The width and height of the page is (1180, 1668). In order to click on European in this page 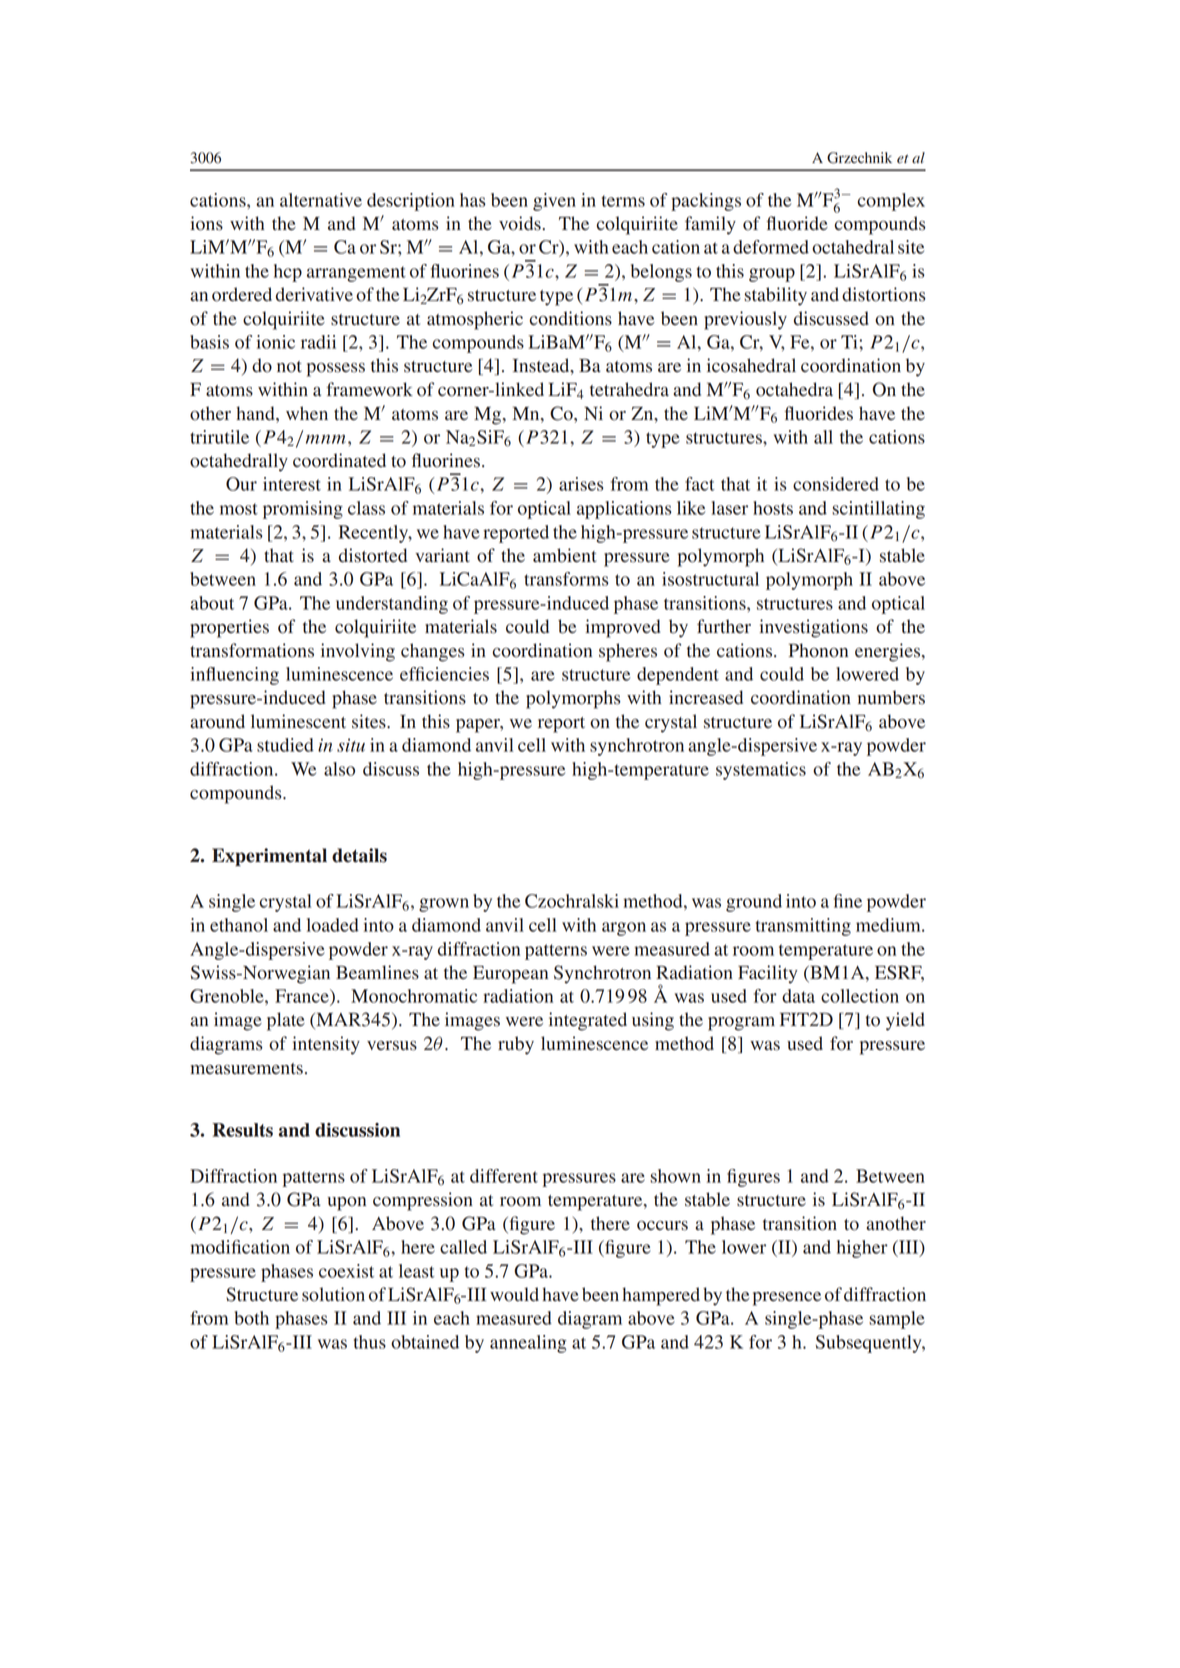, I will do `click(510, 975)`.
